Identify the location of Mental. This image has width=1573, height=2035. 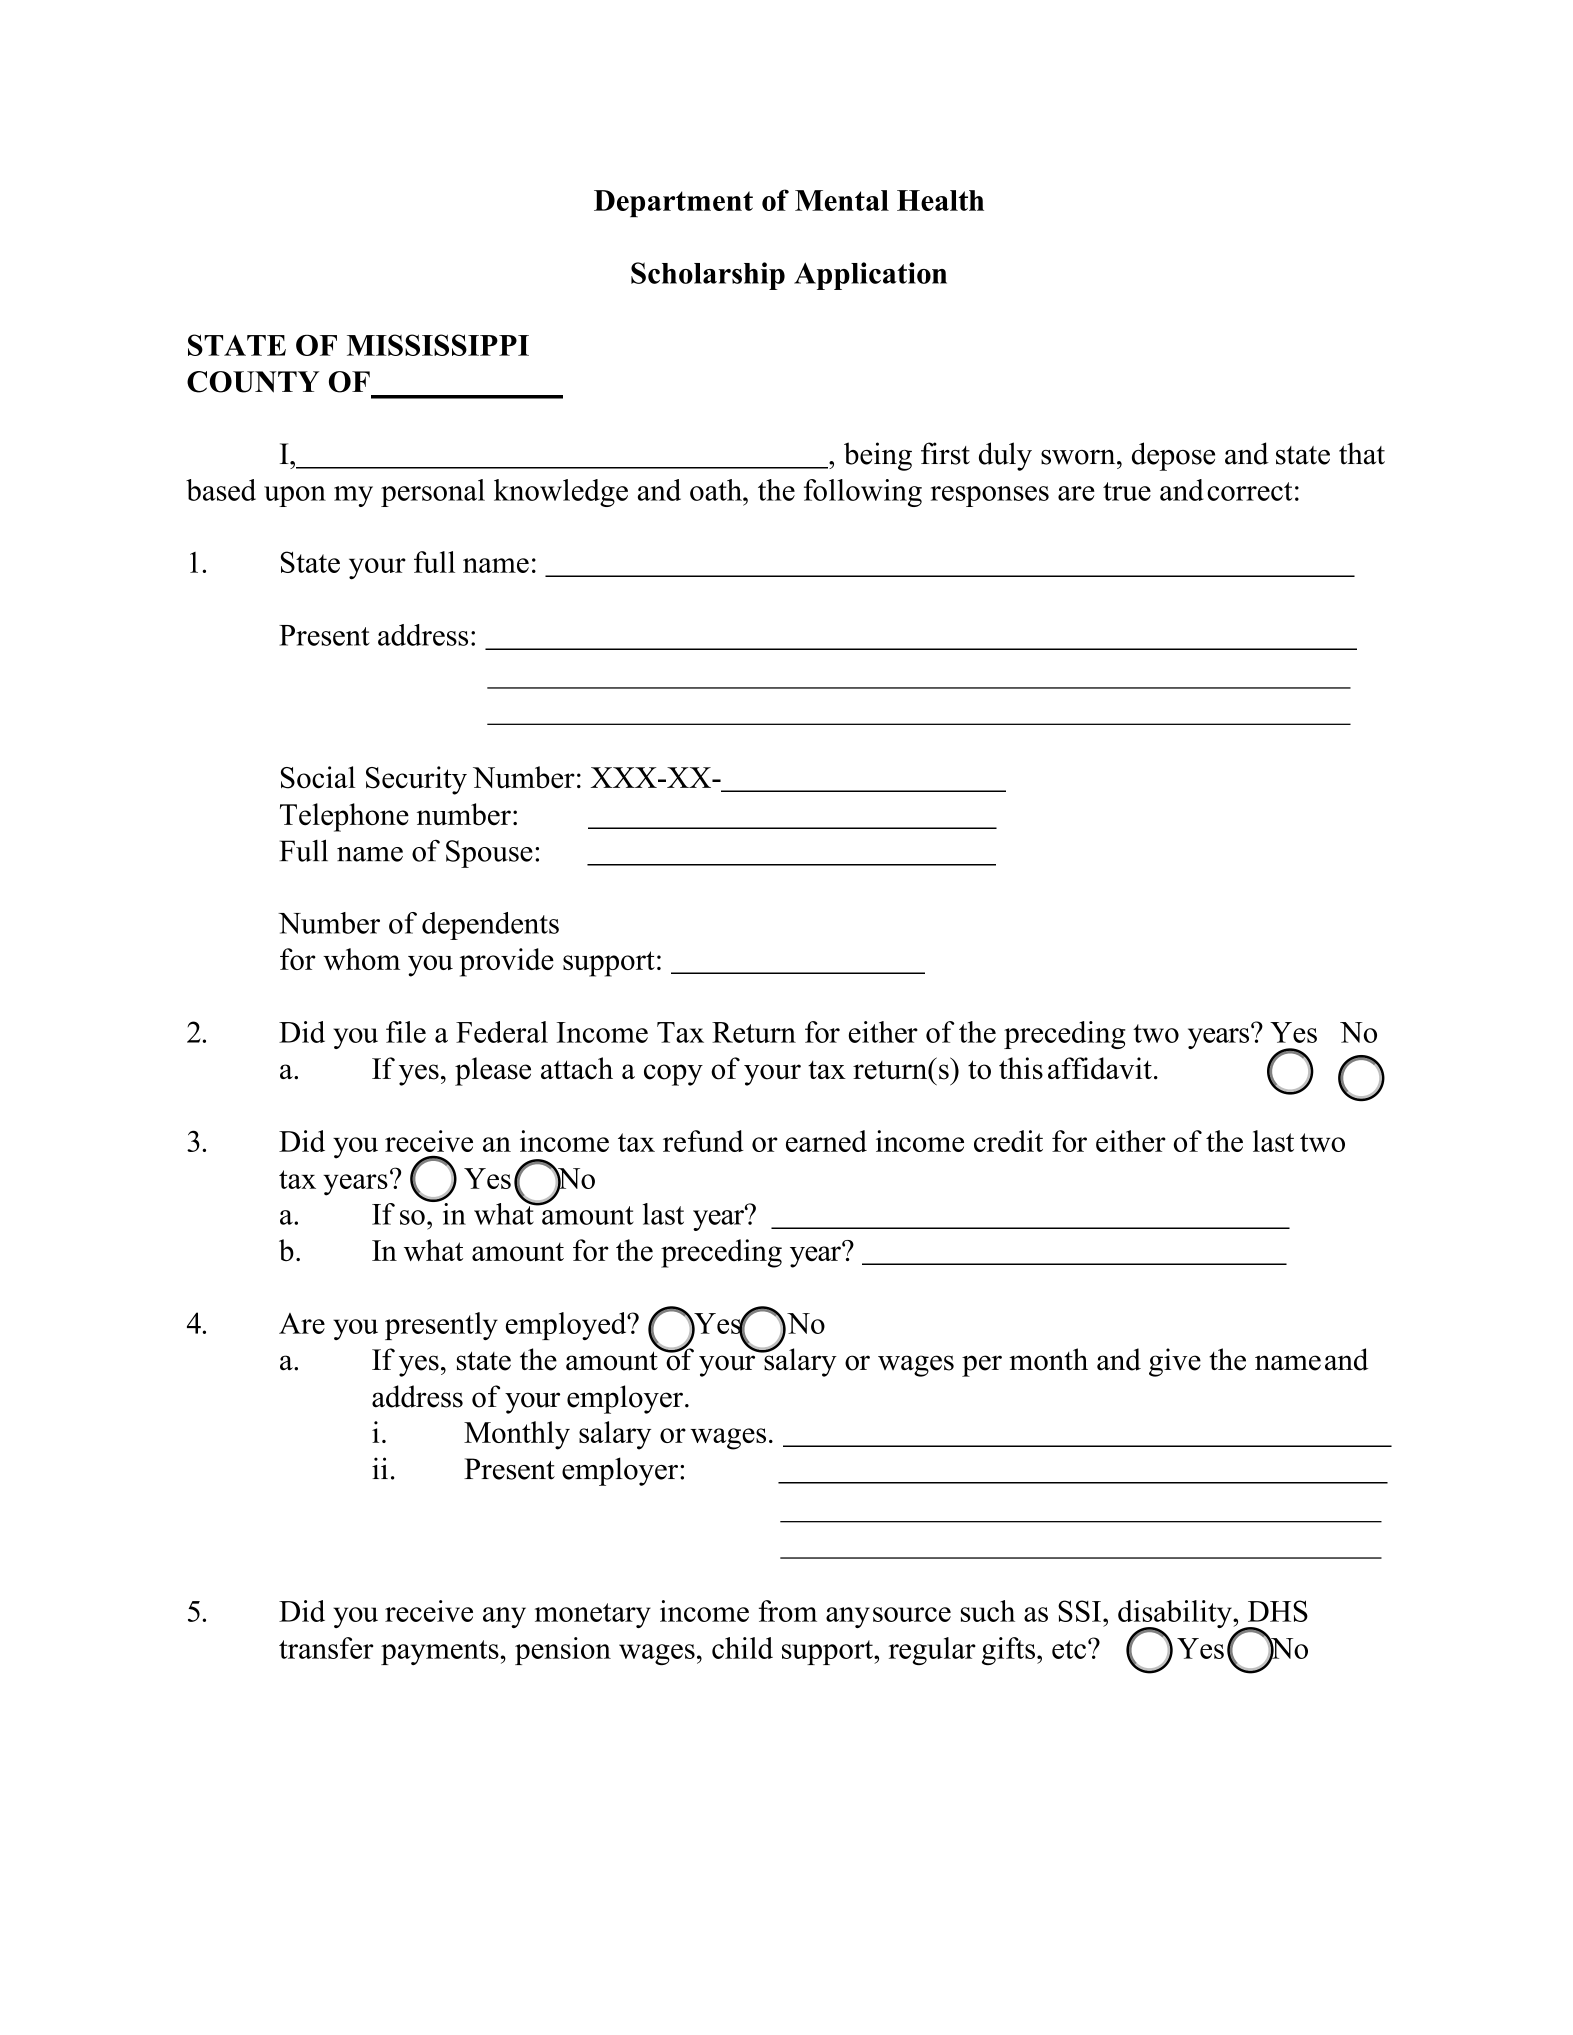
(842, 200).
